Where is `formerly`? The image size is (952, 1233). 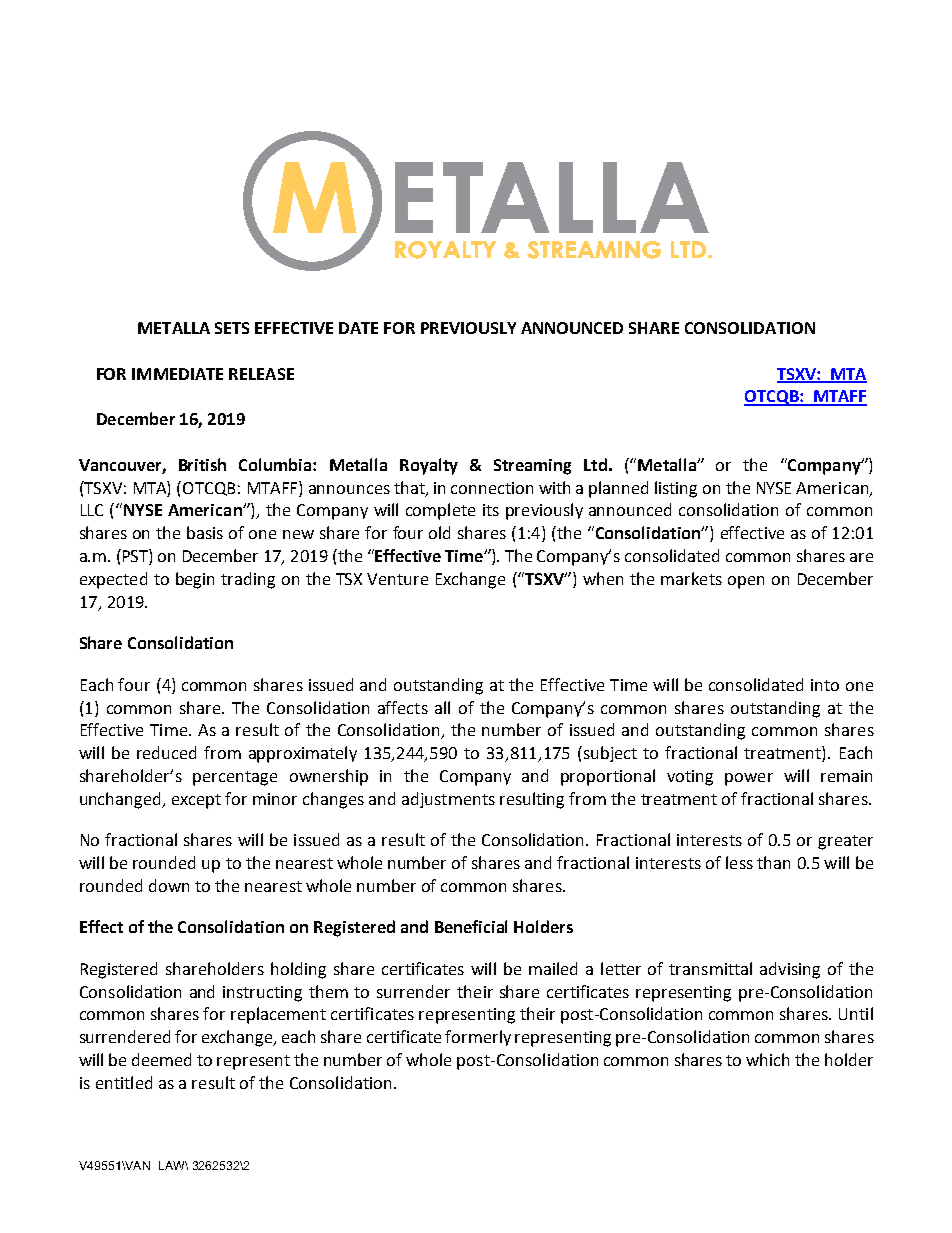 formerly is located at coordinates (478, 1038).
